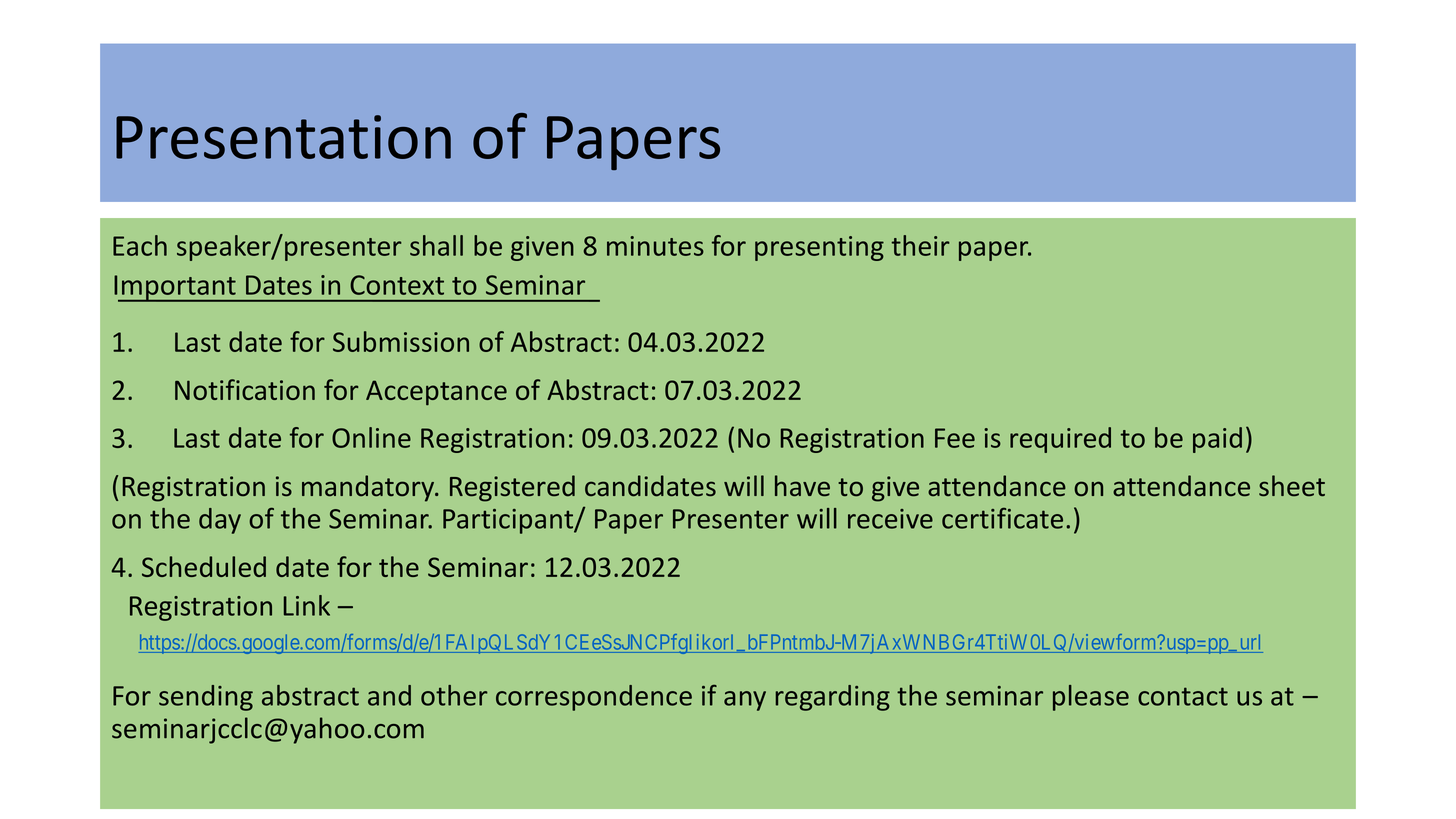 The height and width of the screenshot is (819, 1456). What do you see at coordinates (371, 437) in the screenshot?
I see `Online` at bounding box center [371, 437].
